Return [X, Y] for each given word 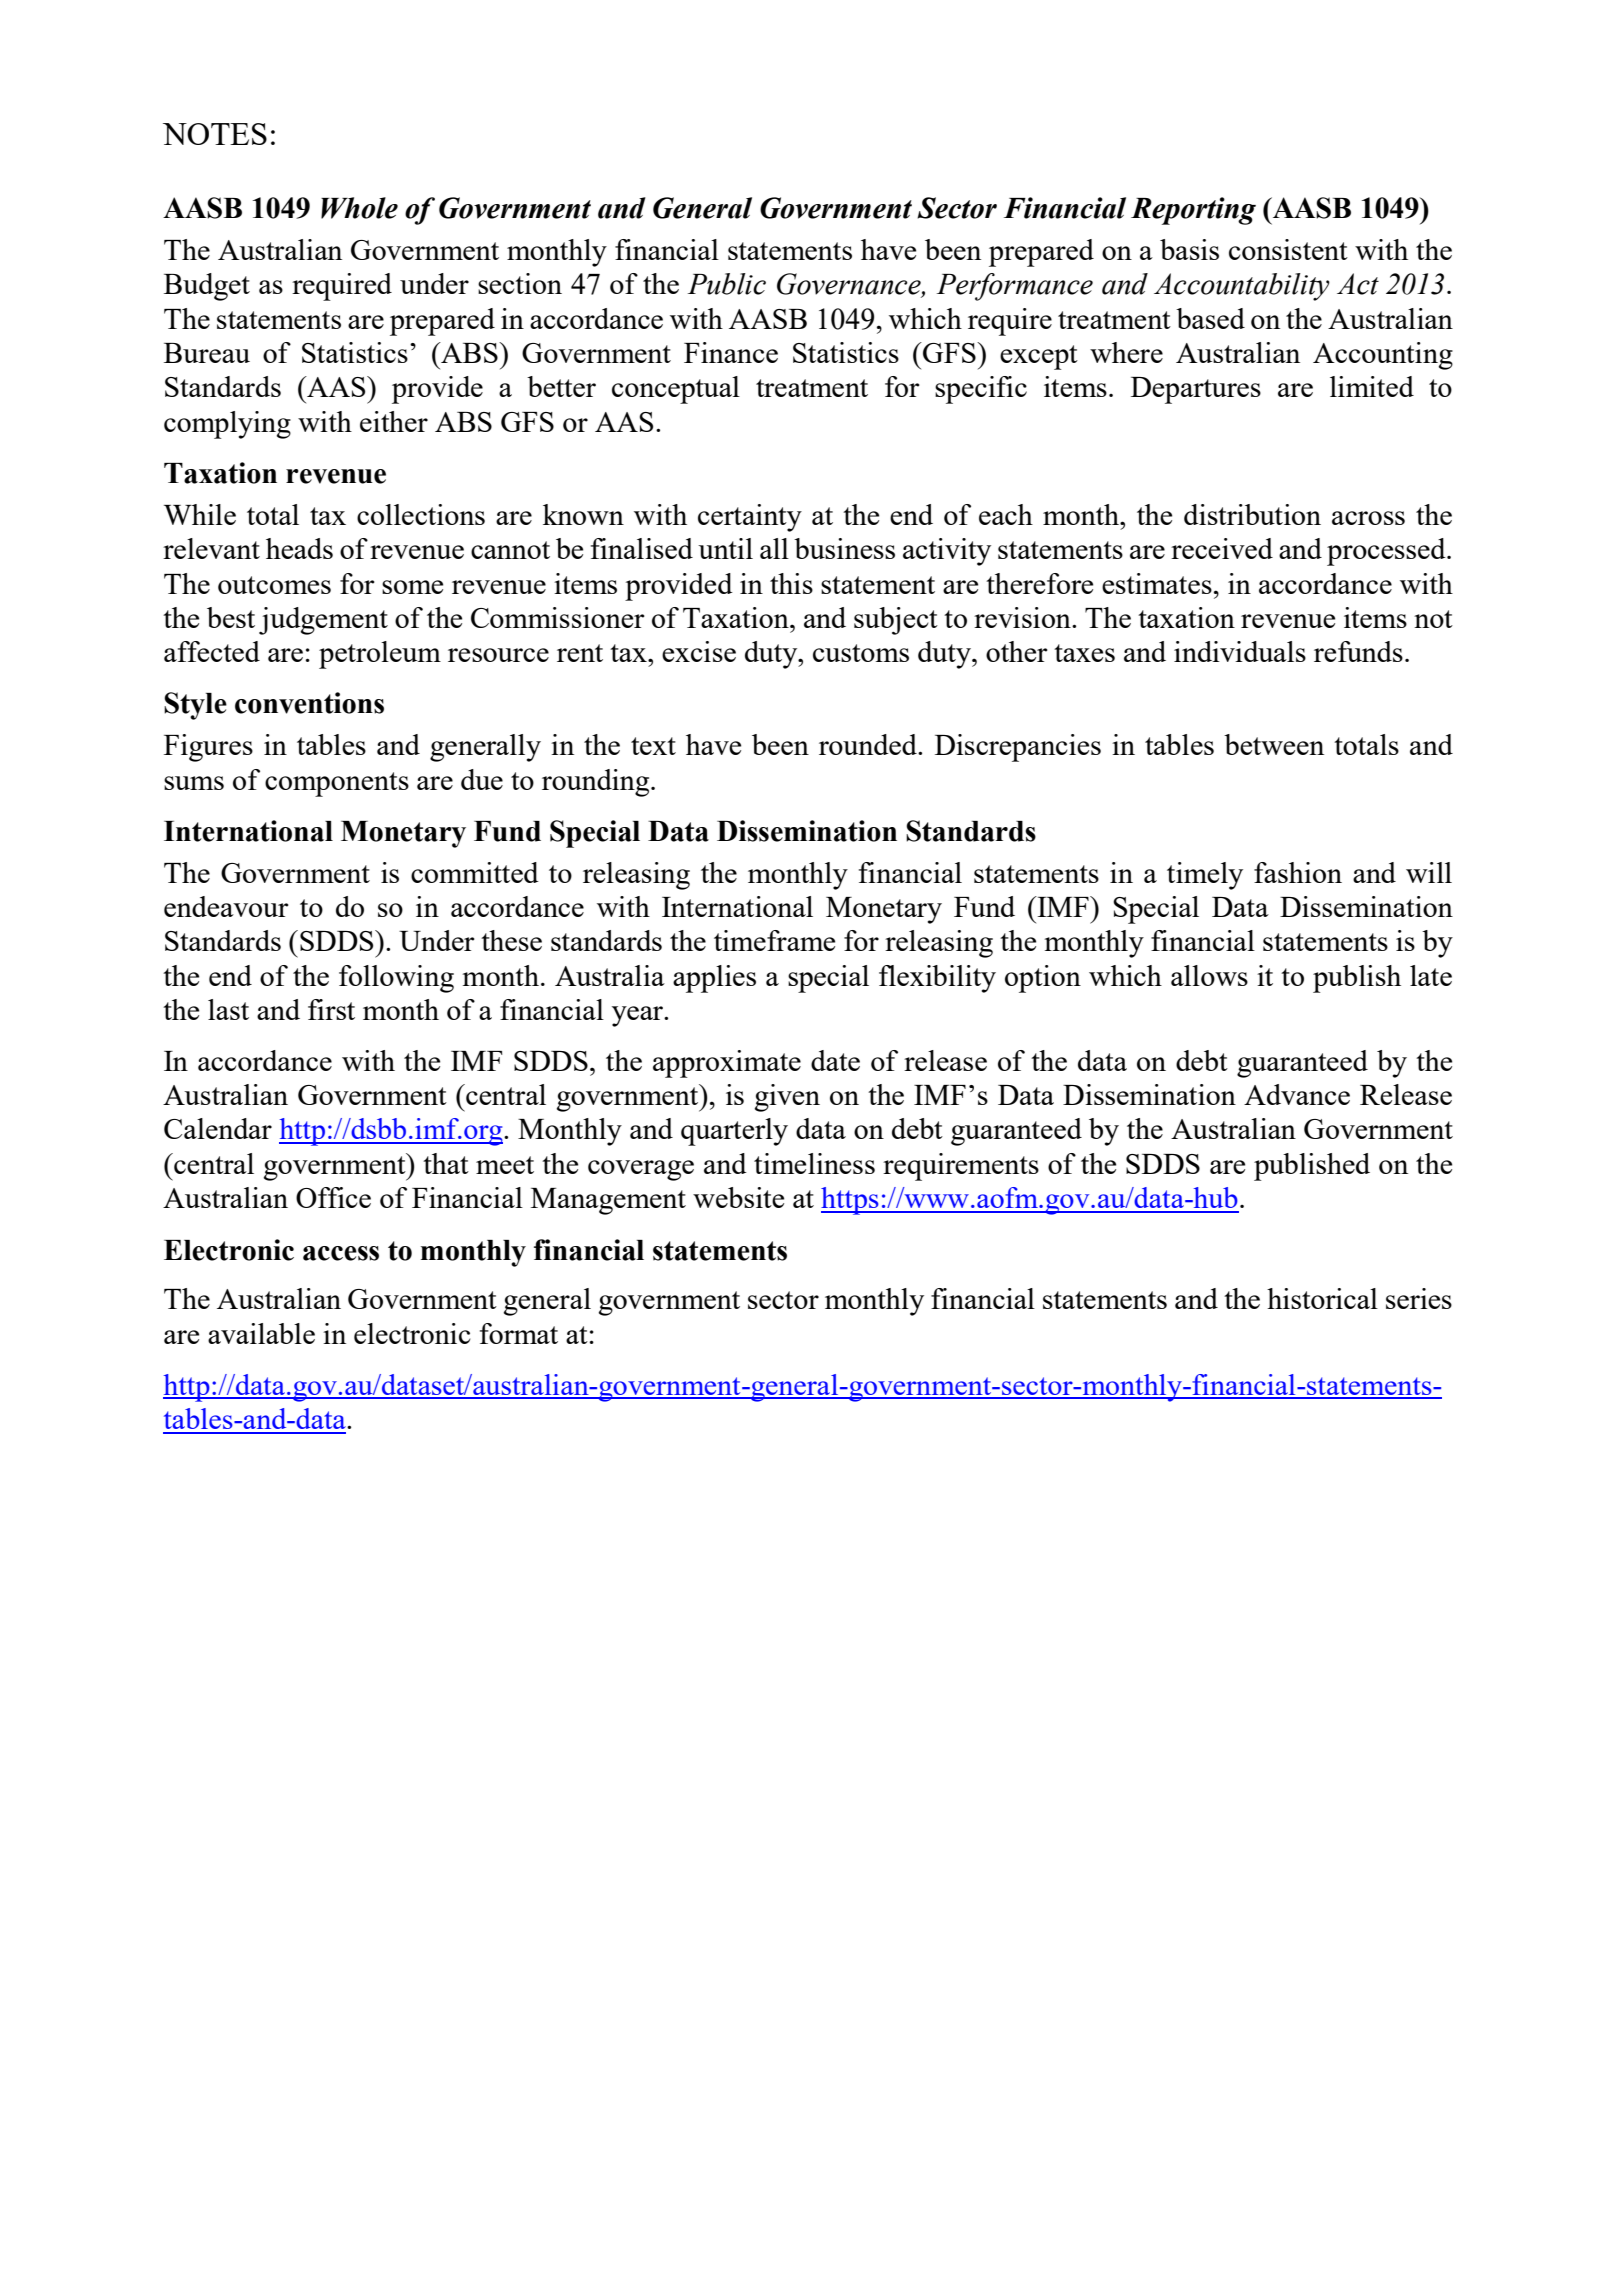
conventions [309, 703]
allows [1209, 975]
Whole [359, 208]
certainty [750, 518]
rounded [869, 744]
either [394, 421]
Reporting [1193, 211]
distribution [1252, 514]
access [341, 1253]
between [1274, 744]
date [835, 1060]
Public [727, 284]
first [331, 1009]
